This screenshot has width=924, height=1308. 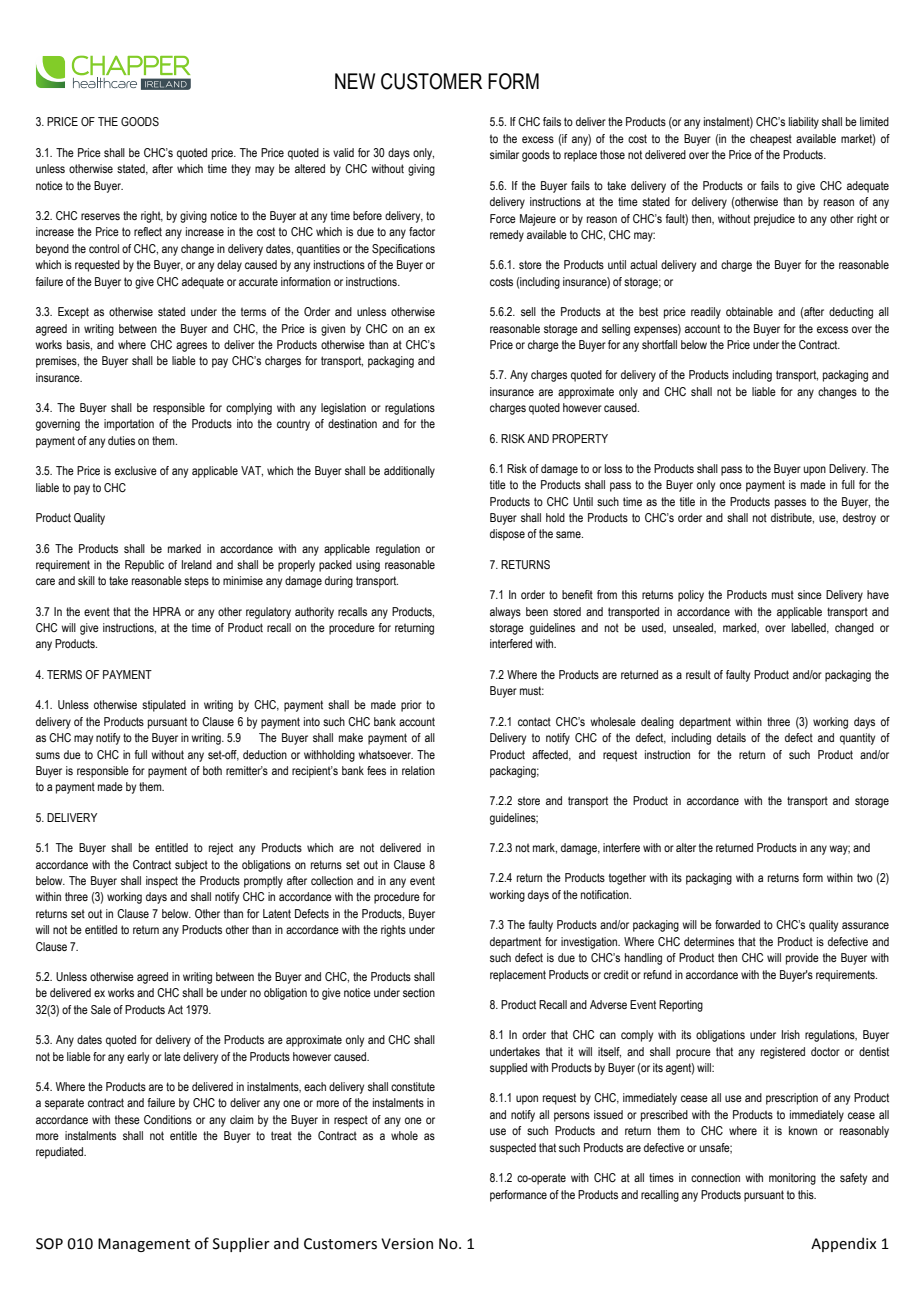 What do you see at coordinates (418, 770) in the screenshot?
I see `relation` at bounding box center [418, 770].
